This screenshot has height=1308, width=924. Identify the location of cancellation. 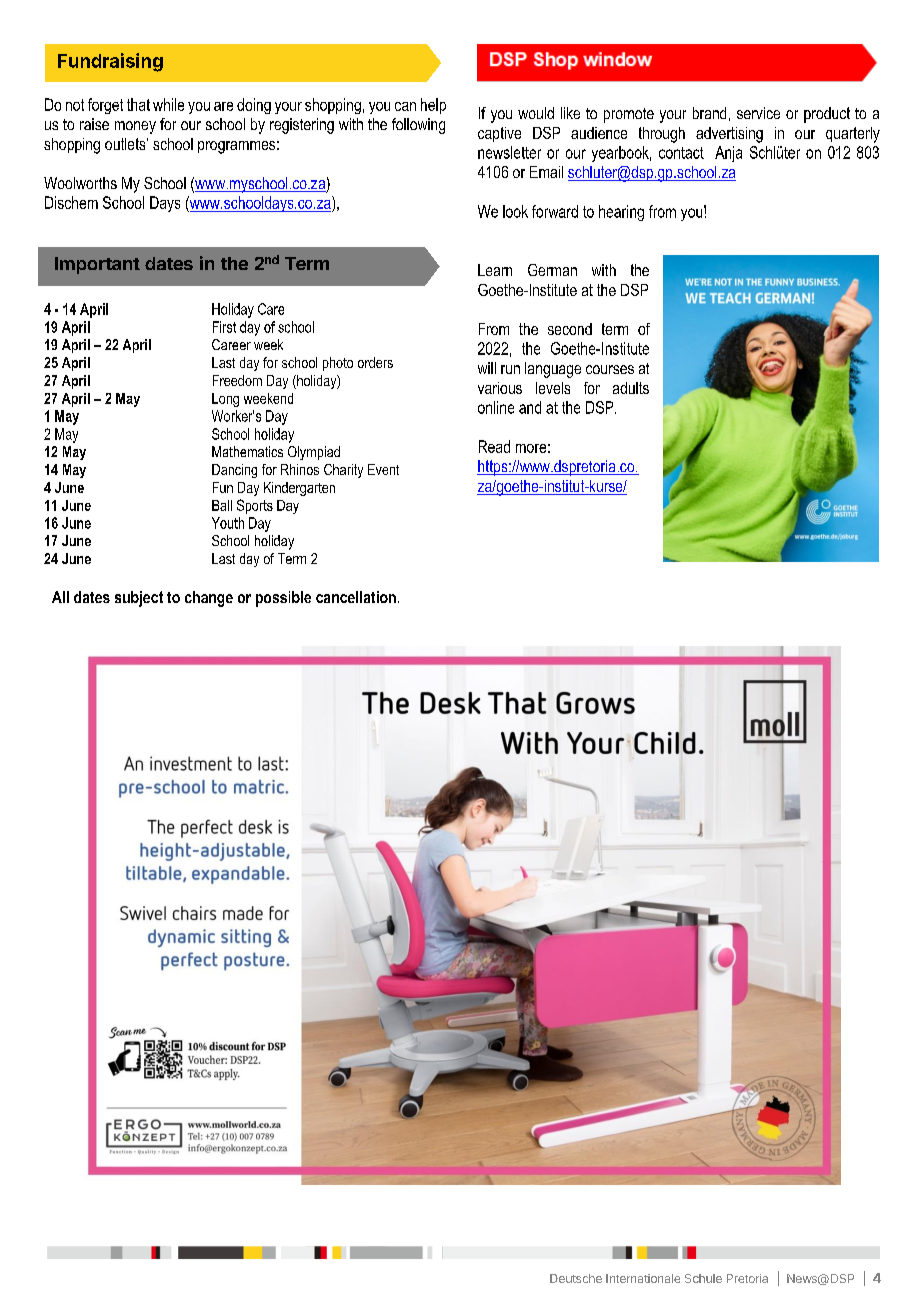
(356, 597).
